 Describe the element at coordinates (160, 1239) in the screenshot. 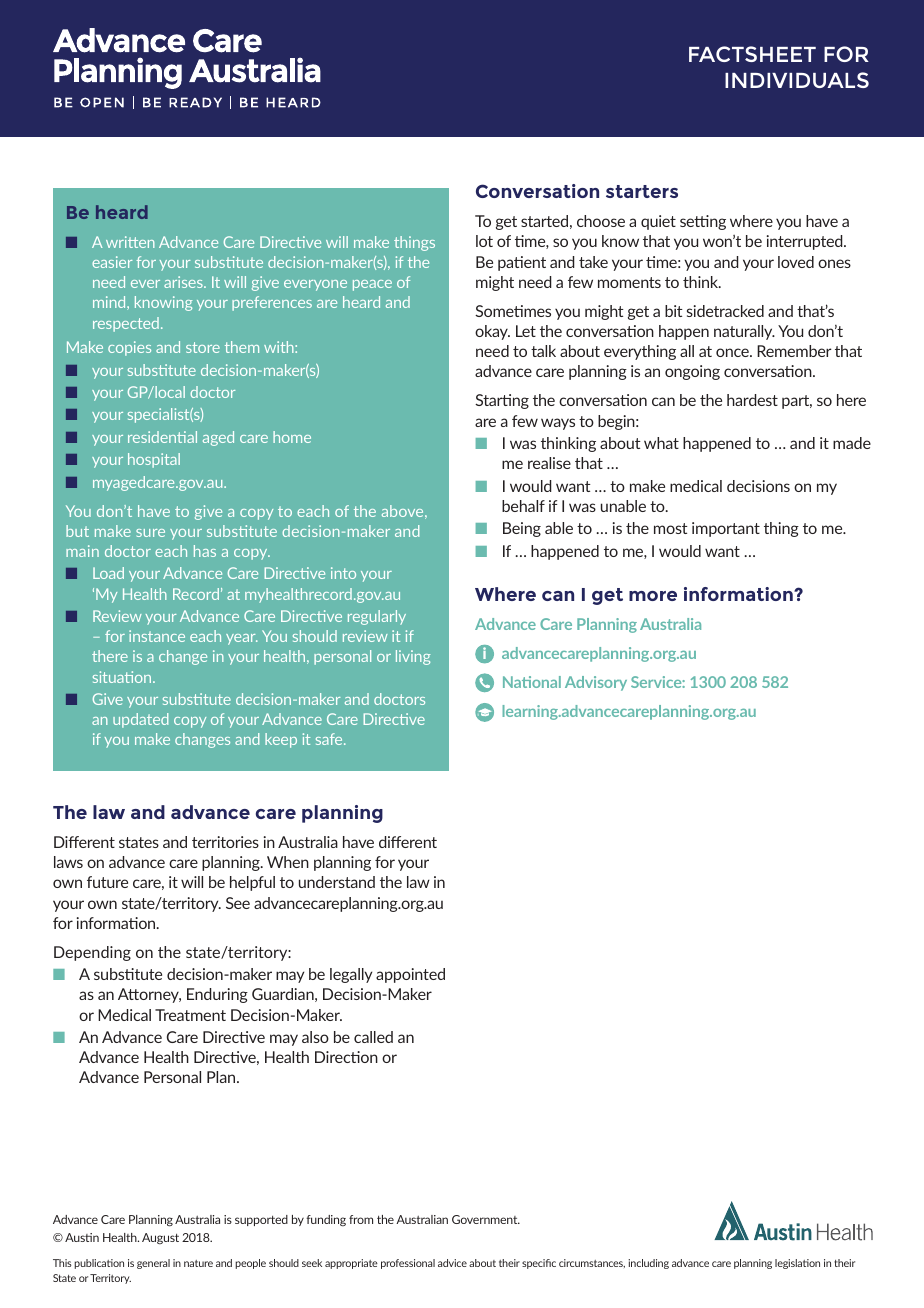

I see `August` at that location.
